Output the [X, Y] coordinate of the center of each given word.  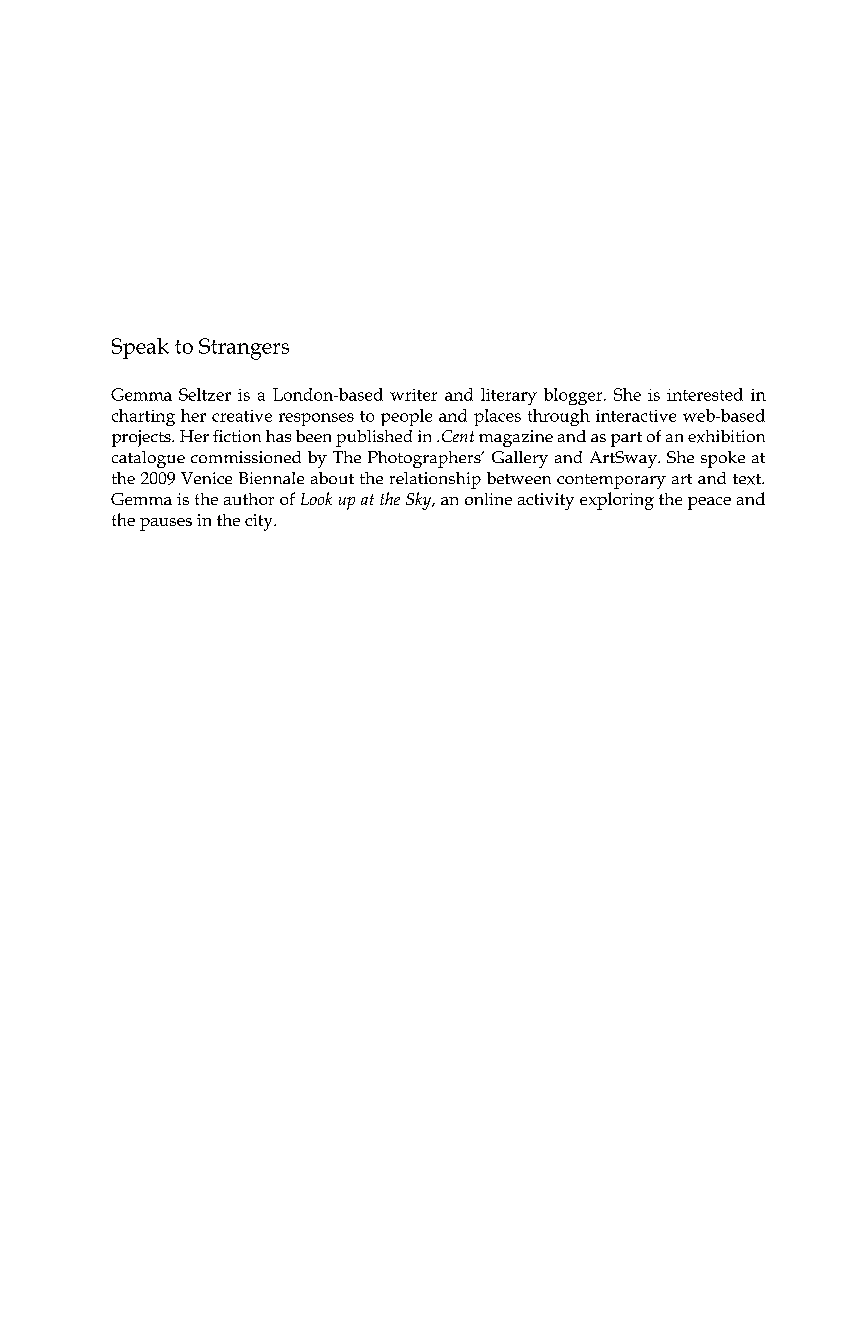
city [260, 522]
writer [413, 395]
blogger [574, 396]
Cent [458, 436]
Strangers [244, 349]
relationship [435, 480]
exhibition [726, 436]
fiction [237, 436]
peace [709, 503]
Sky [420, 501]
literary [509, 396]
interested [705, 394]
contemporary [611, 481]
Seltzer [205, 394]
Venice [206, 478]
